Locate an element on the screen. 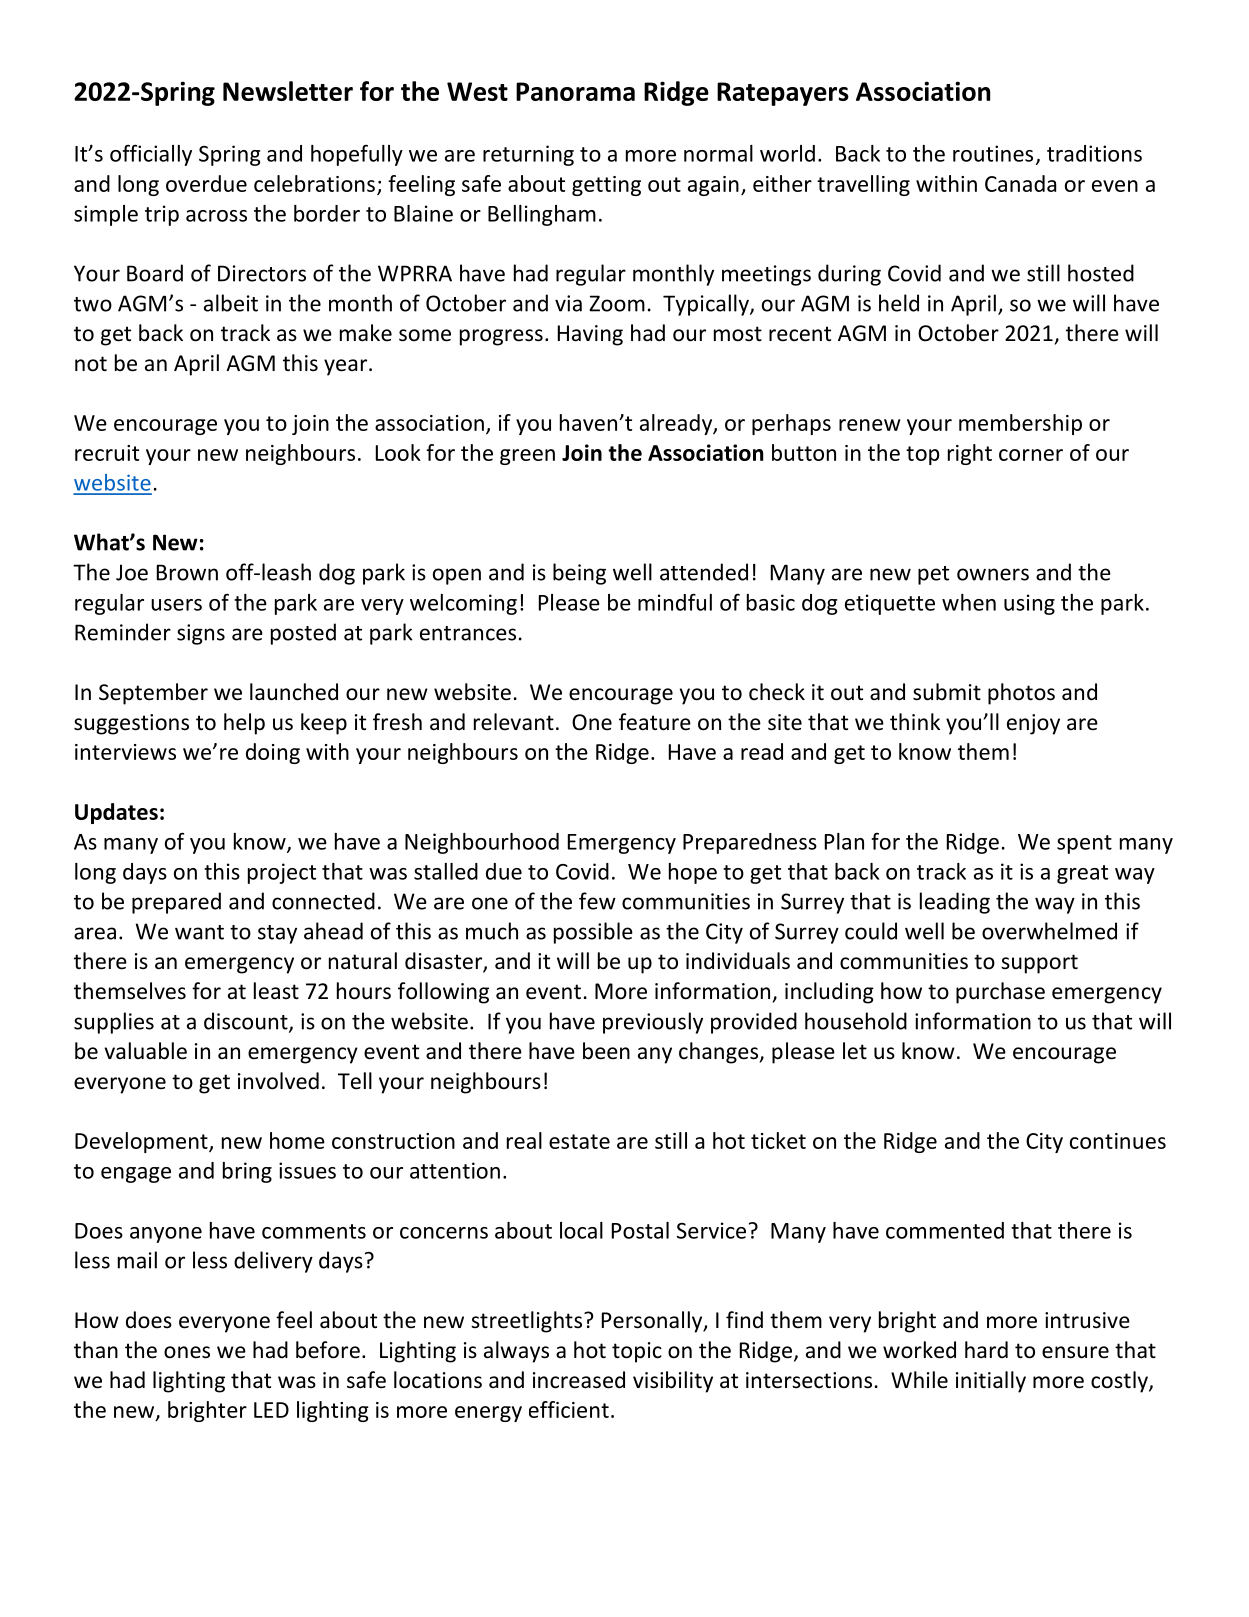 Image resolution: width=1249 pixels, height=1617 pixels. enjoy is located at coordinates (1033, 724).
